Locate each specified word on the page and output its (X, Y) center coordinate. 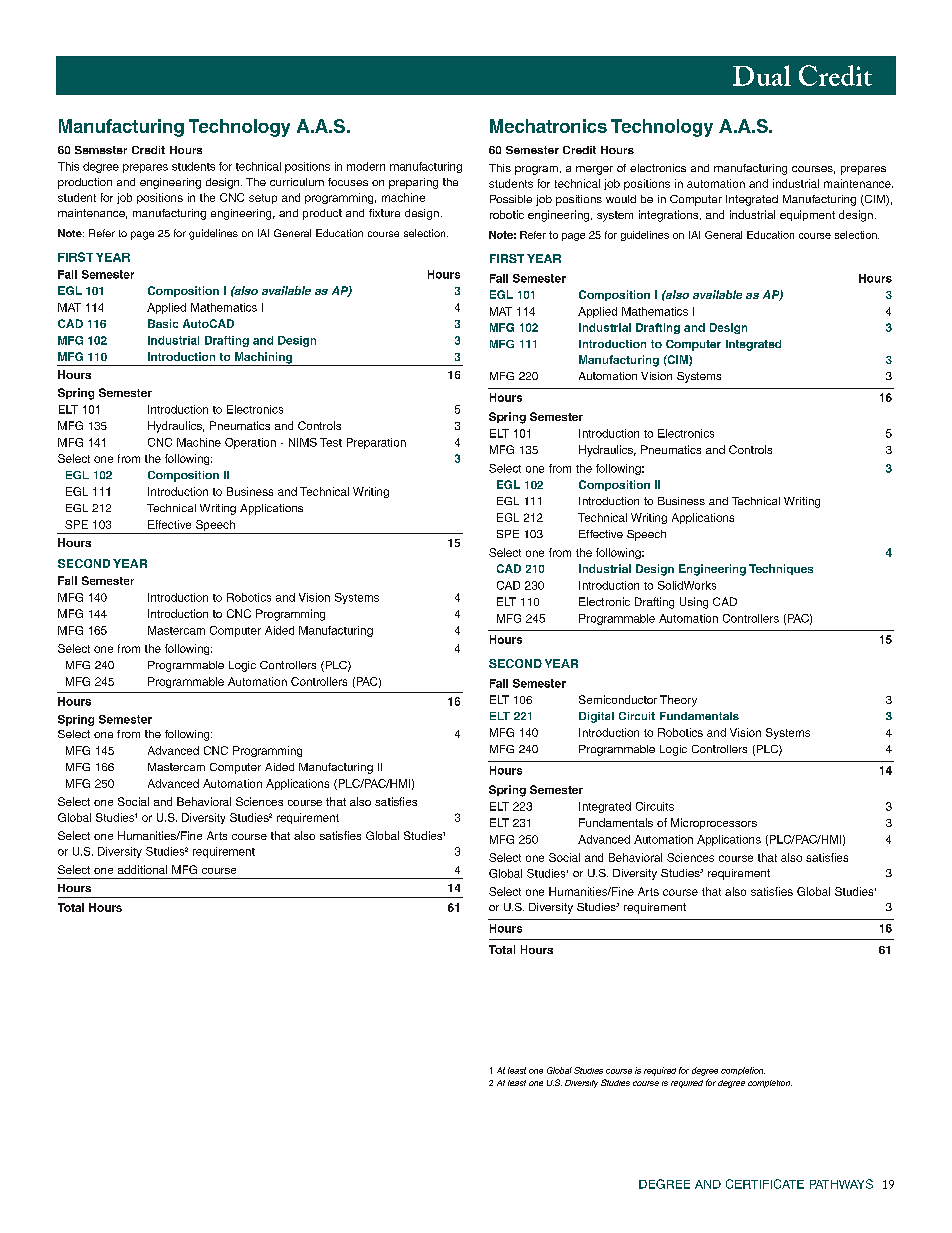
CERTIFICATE (765, 1184)
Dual (762, 75)
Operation (250, 443)
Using (694, 603)
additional (142, 869)
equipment (807, 215)
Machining (263, 359)
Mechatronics (548, 126)
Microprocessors (714, 823)
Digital (596, 717)
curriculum (297, 182)
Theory (678, 701)
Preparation (376, 443)
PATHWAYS (841, 1184)
